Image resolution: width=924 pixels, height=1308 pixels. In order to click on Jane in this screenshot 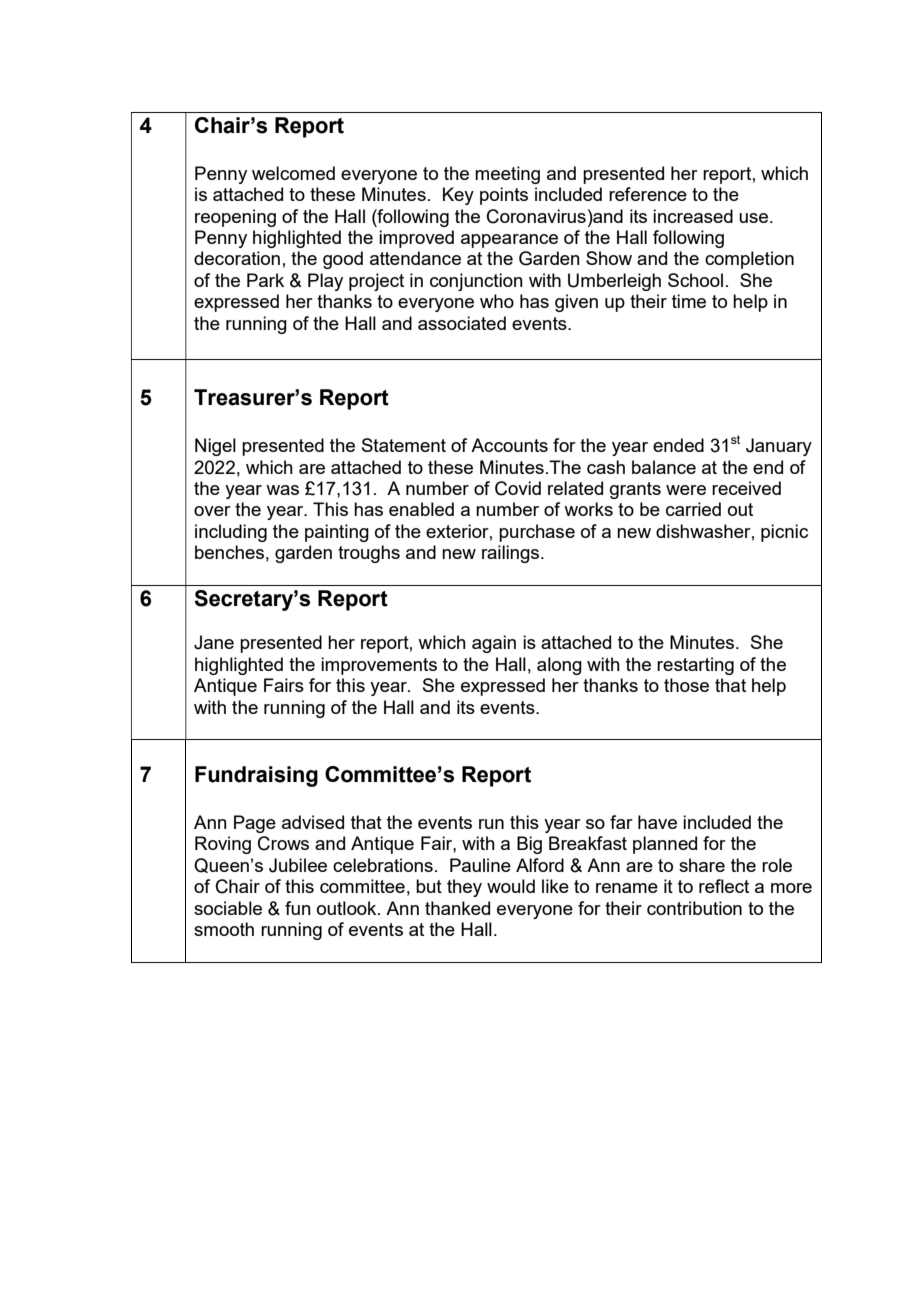, I will do `click(214, 642)`.
